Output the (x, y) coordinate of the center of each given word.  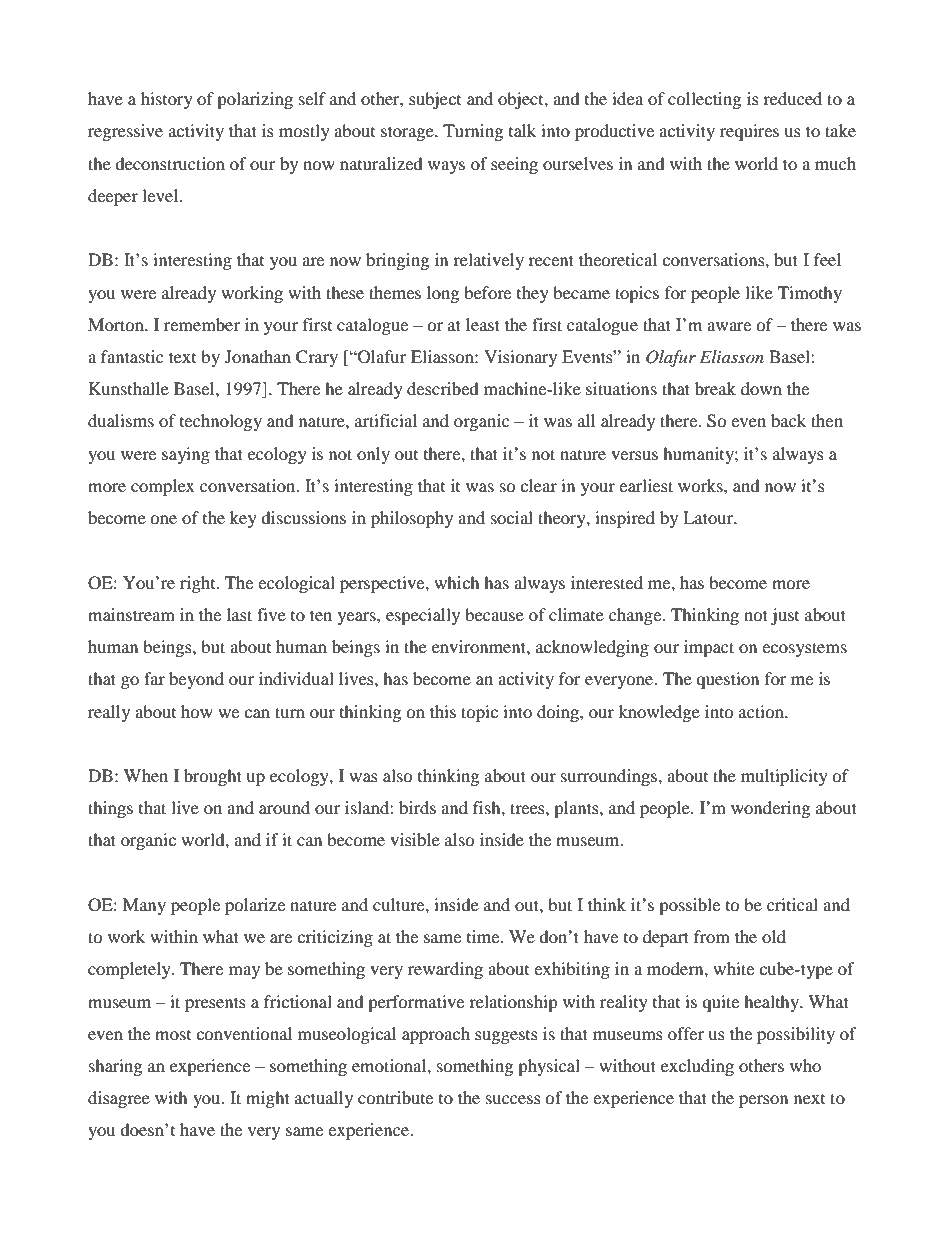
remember (202, 324)
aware (729, 326)
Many (144, 906)
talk (522, 130)
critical (792, 904)
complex (163, 487)
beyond (196, 680)
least (483, 324)
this (443, 711)
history (167, 100)
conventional (244, 1033)
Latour (709, 517)
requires (749, 132)
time (484, 936)
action (762, 711)
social (512, 517)
